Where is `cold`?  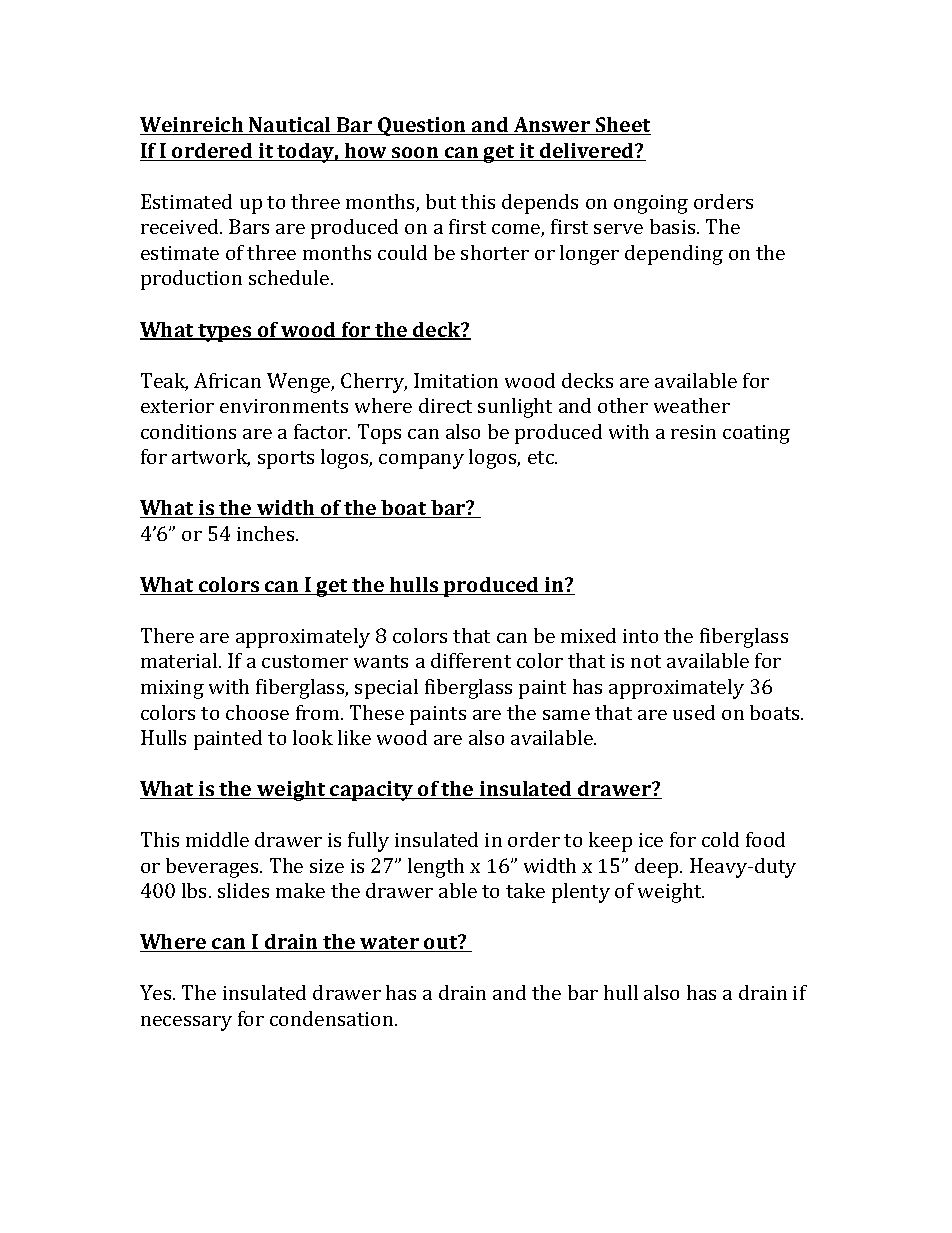 cold is located at coordinates (720, 839).
